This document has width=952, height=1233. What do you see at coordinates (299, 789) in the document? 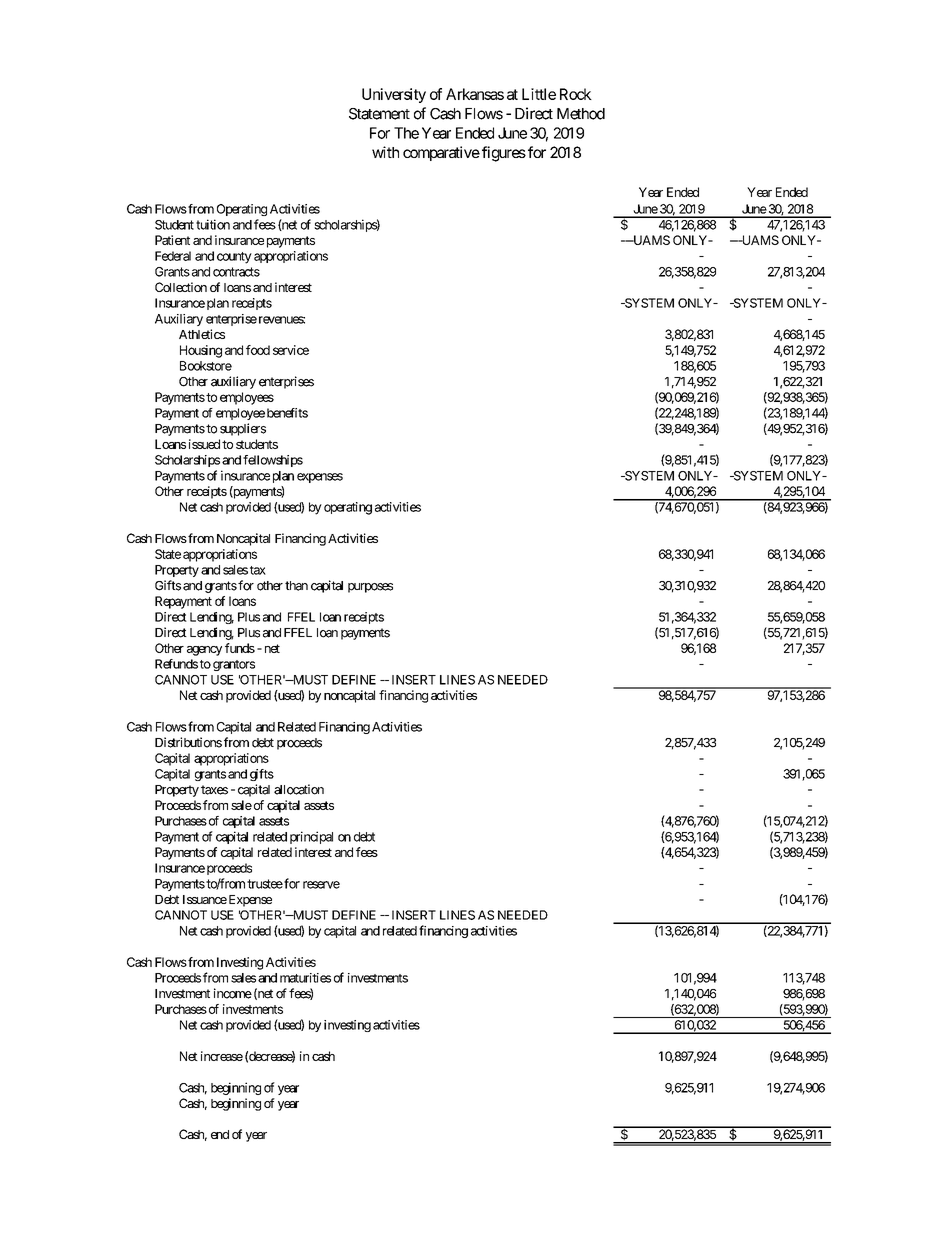
I see `allocation` at bounding box center [299, 789].
